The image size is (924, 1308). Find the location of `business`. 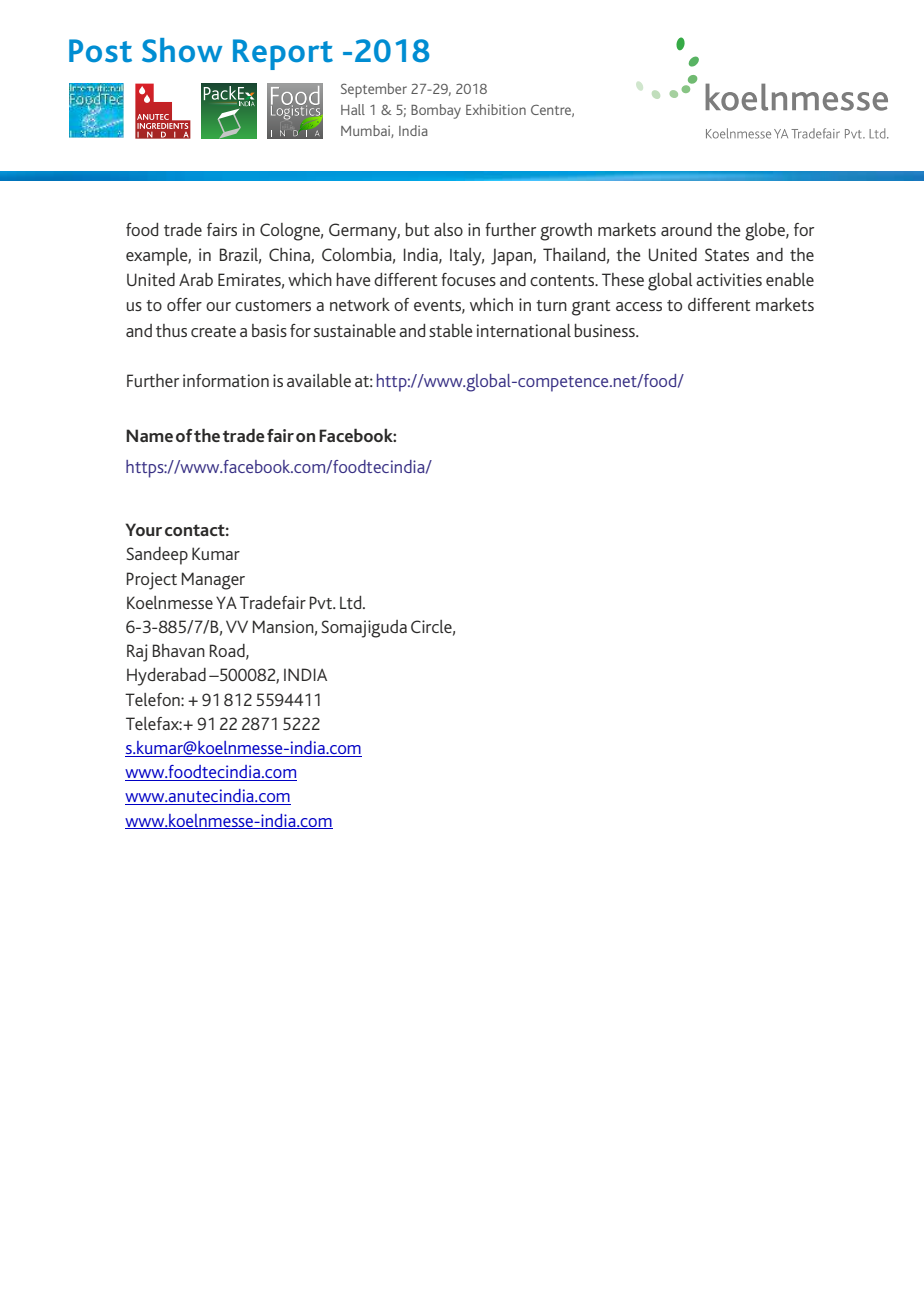

business is located at coordinates (606, 330).
